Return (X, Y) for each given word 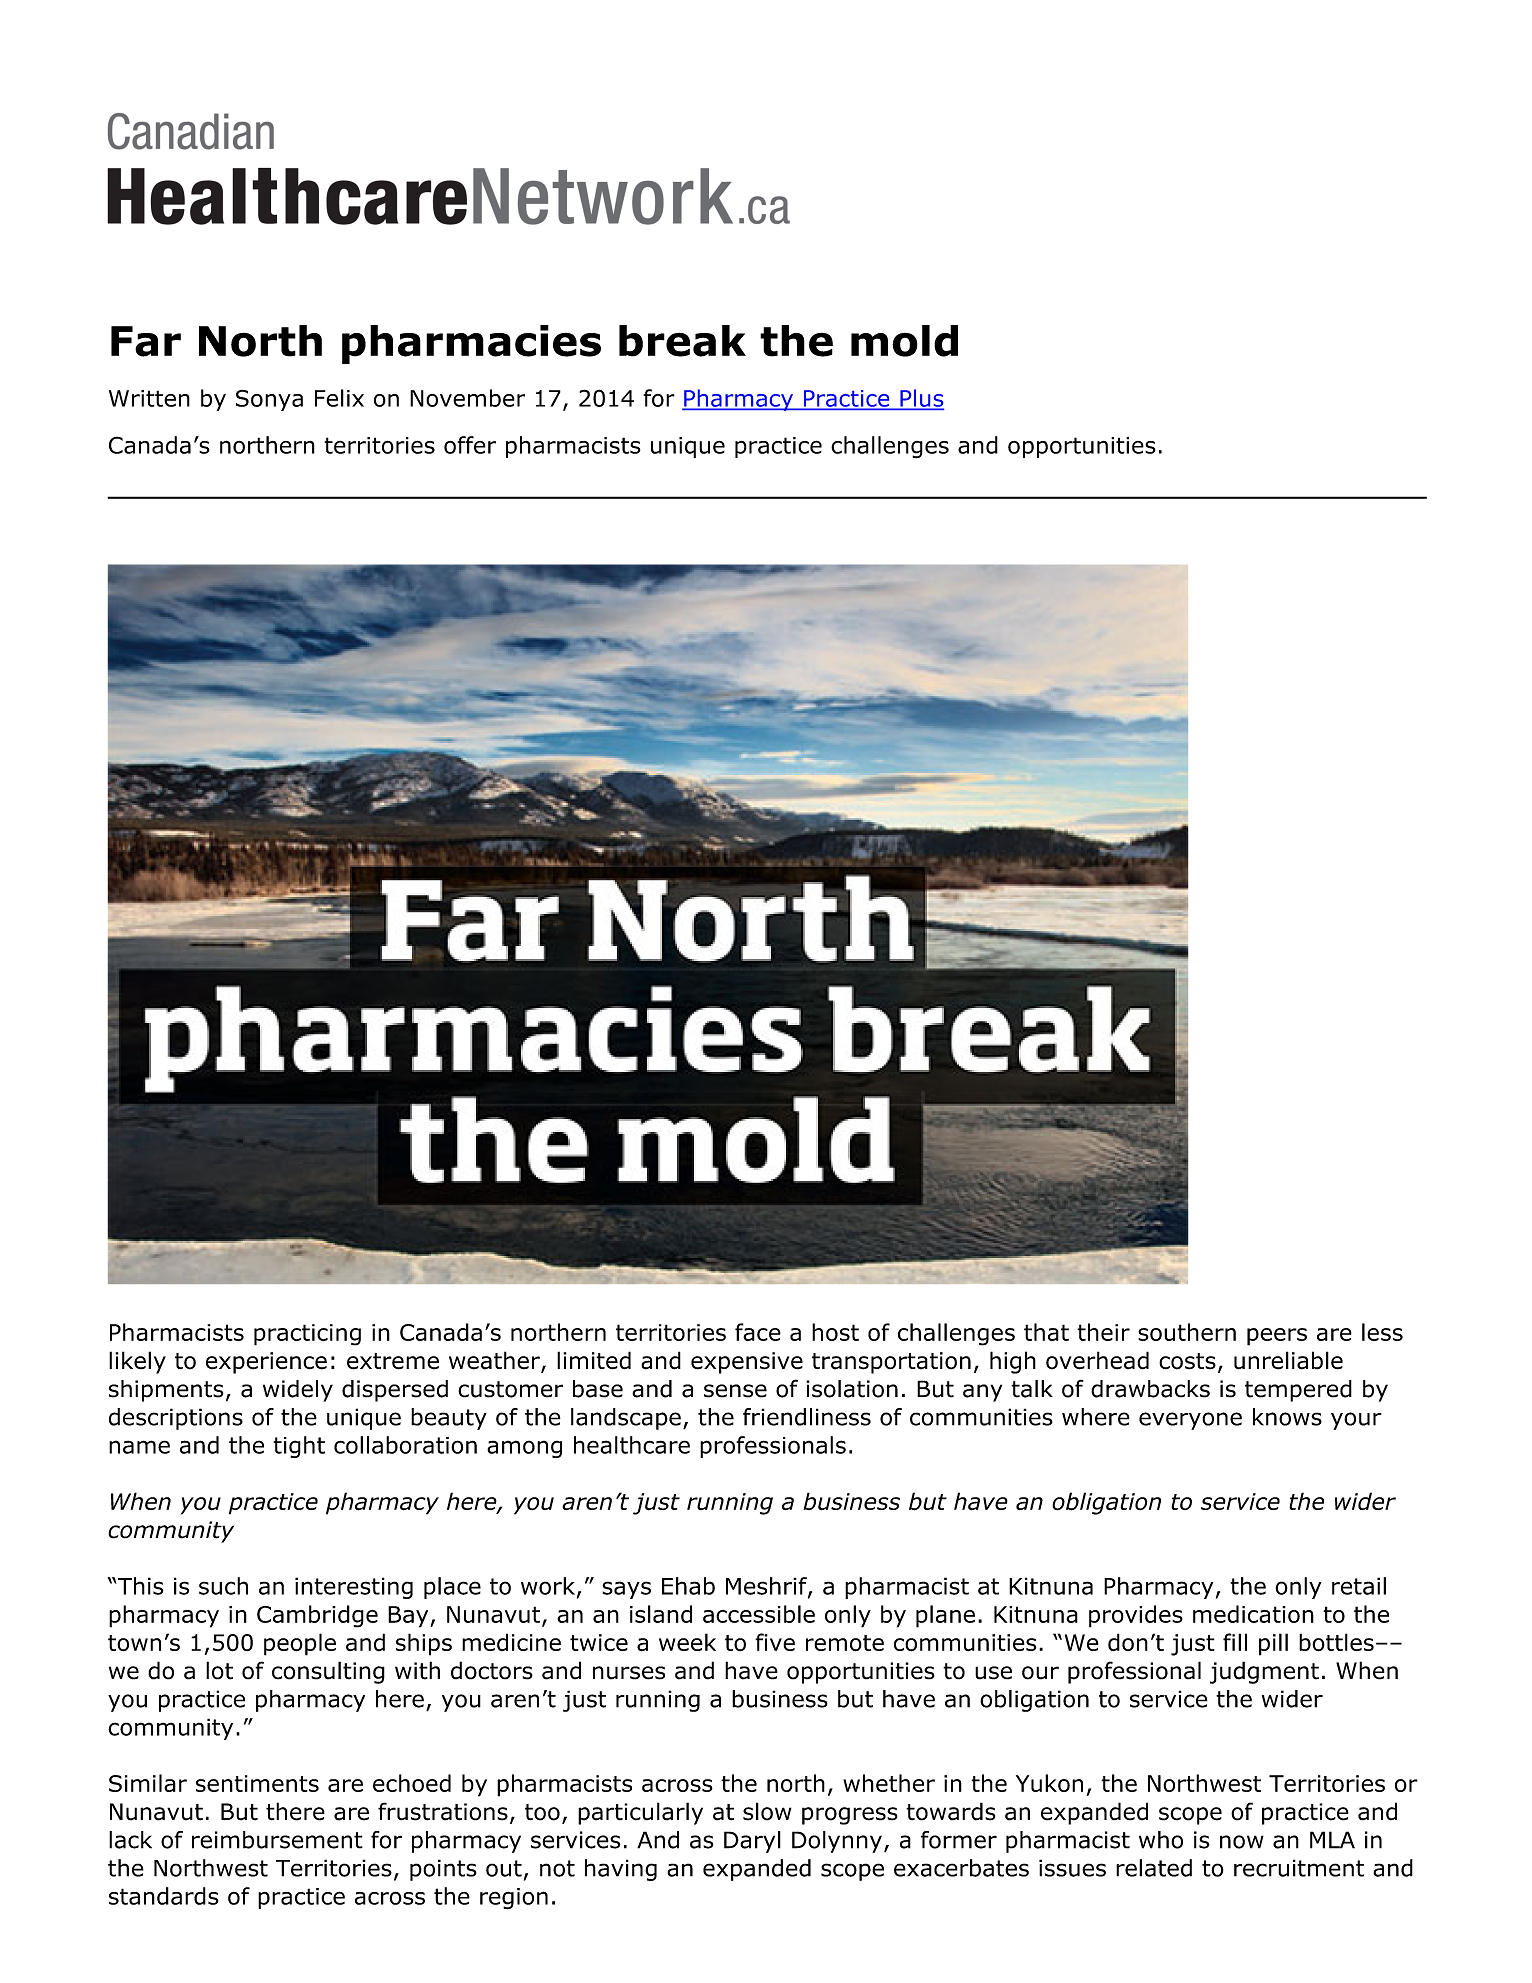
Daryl (752, 1842)
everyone (1190, 1421)
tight (299, 1447)
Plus (921, 399)
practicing (307, 1335)
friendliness (807, 1417)
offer (470, 445)
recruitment (1299, 1868)
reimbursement (277, 1840)
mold (904, 341)
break (682, 341)
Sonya (269, 400)
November (467, 398)
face (758, 1332)
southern (1187, 1332)
